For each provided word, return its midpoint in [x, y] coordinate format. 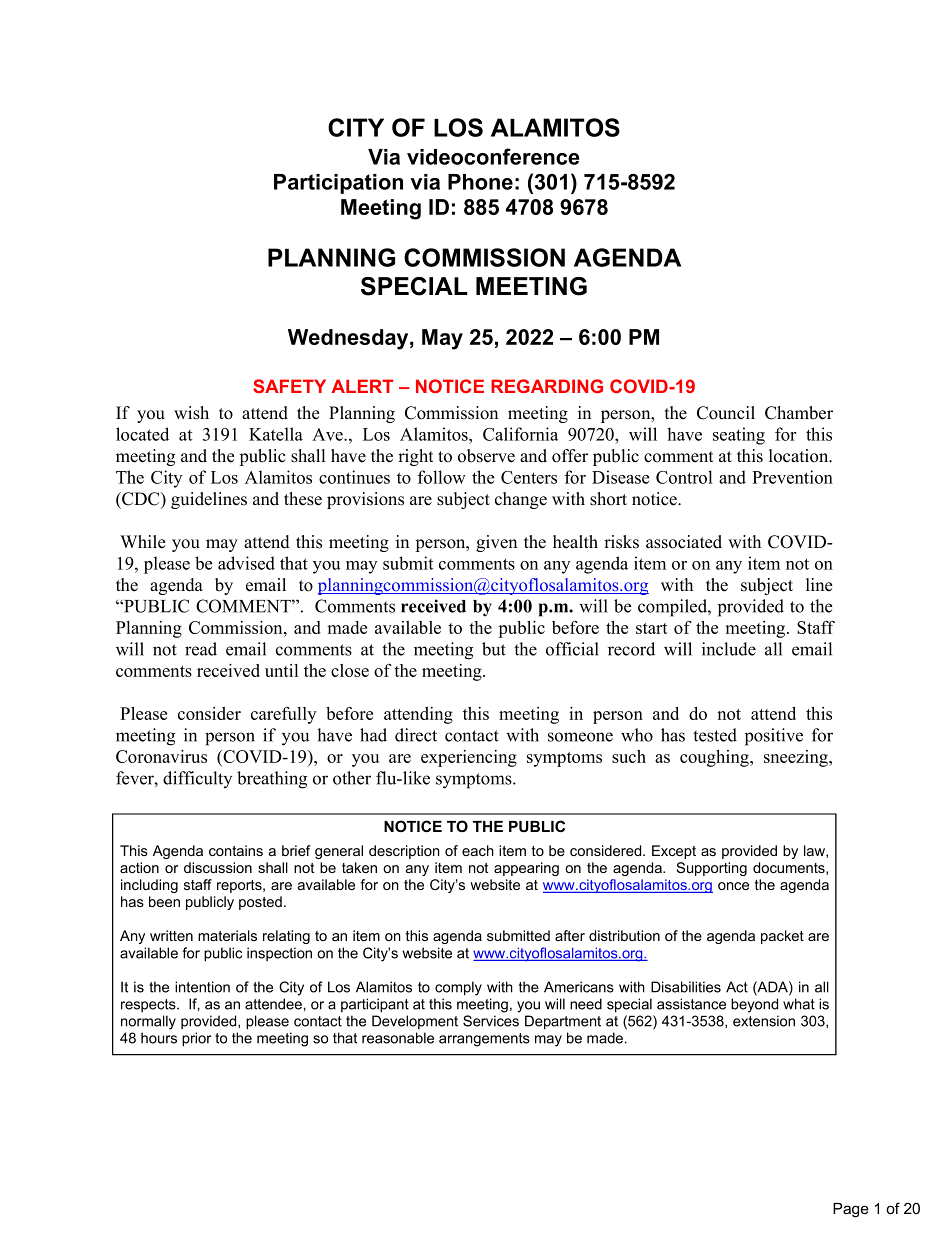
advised [246, 563]
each [478, 850]
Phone [480, 182]
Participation [338, 184]
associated [684, 542]
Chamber [799, 413]
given [496, 543]
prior [196, 1039]
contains [236, 850]
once [733, 886]
